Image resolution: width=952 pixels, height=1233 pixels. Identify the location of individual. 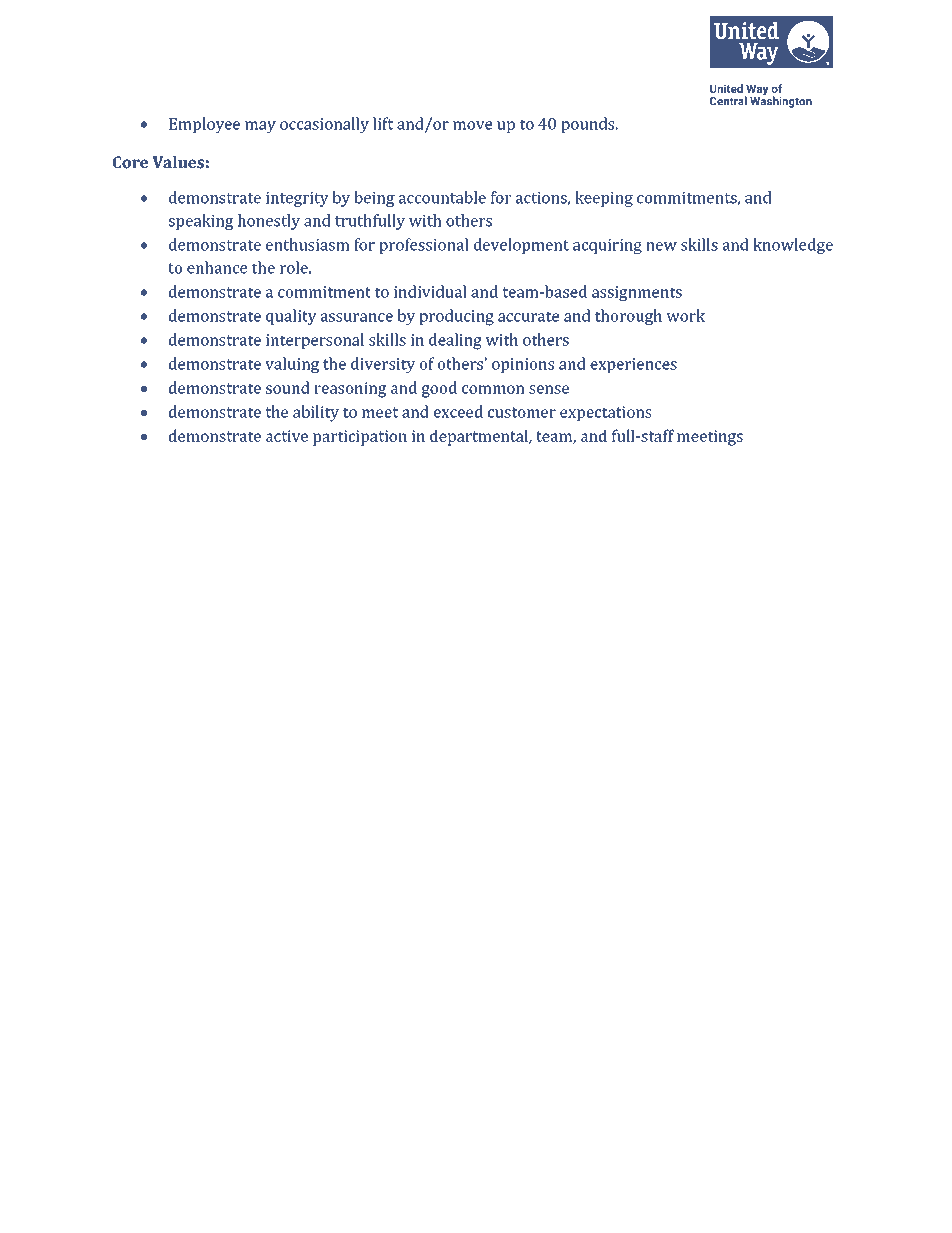
(430, 291).
